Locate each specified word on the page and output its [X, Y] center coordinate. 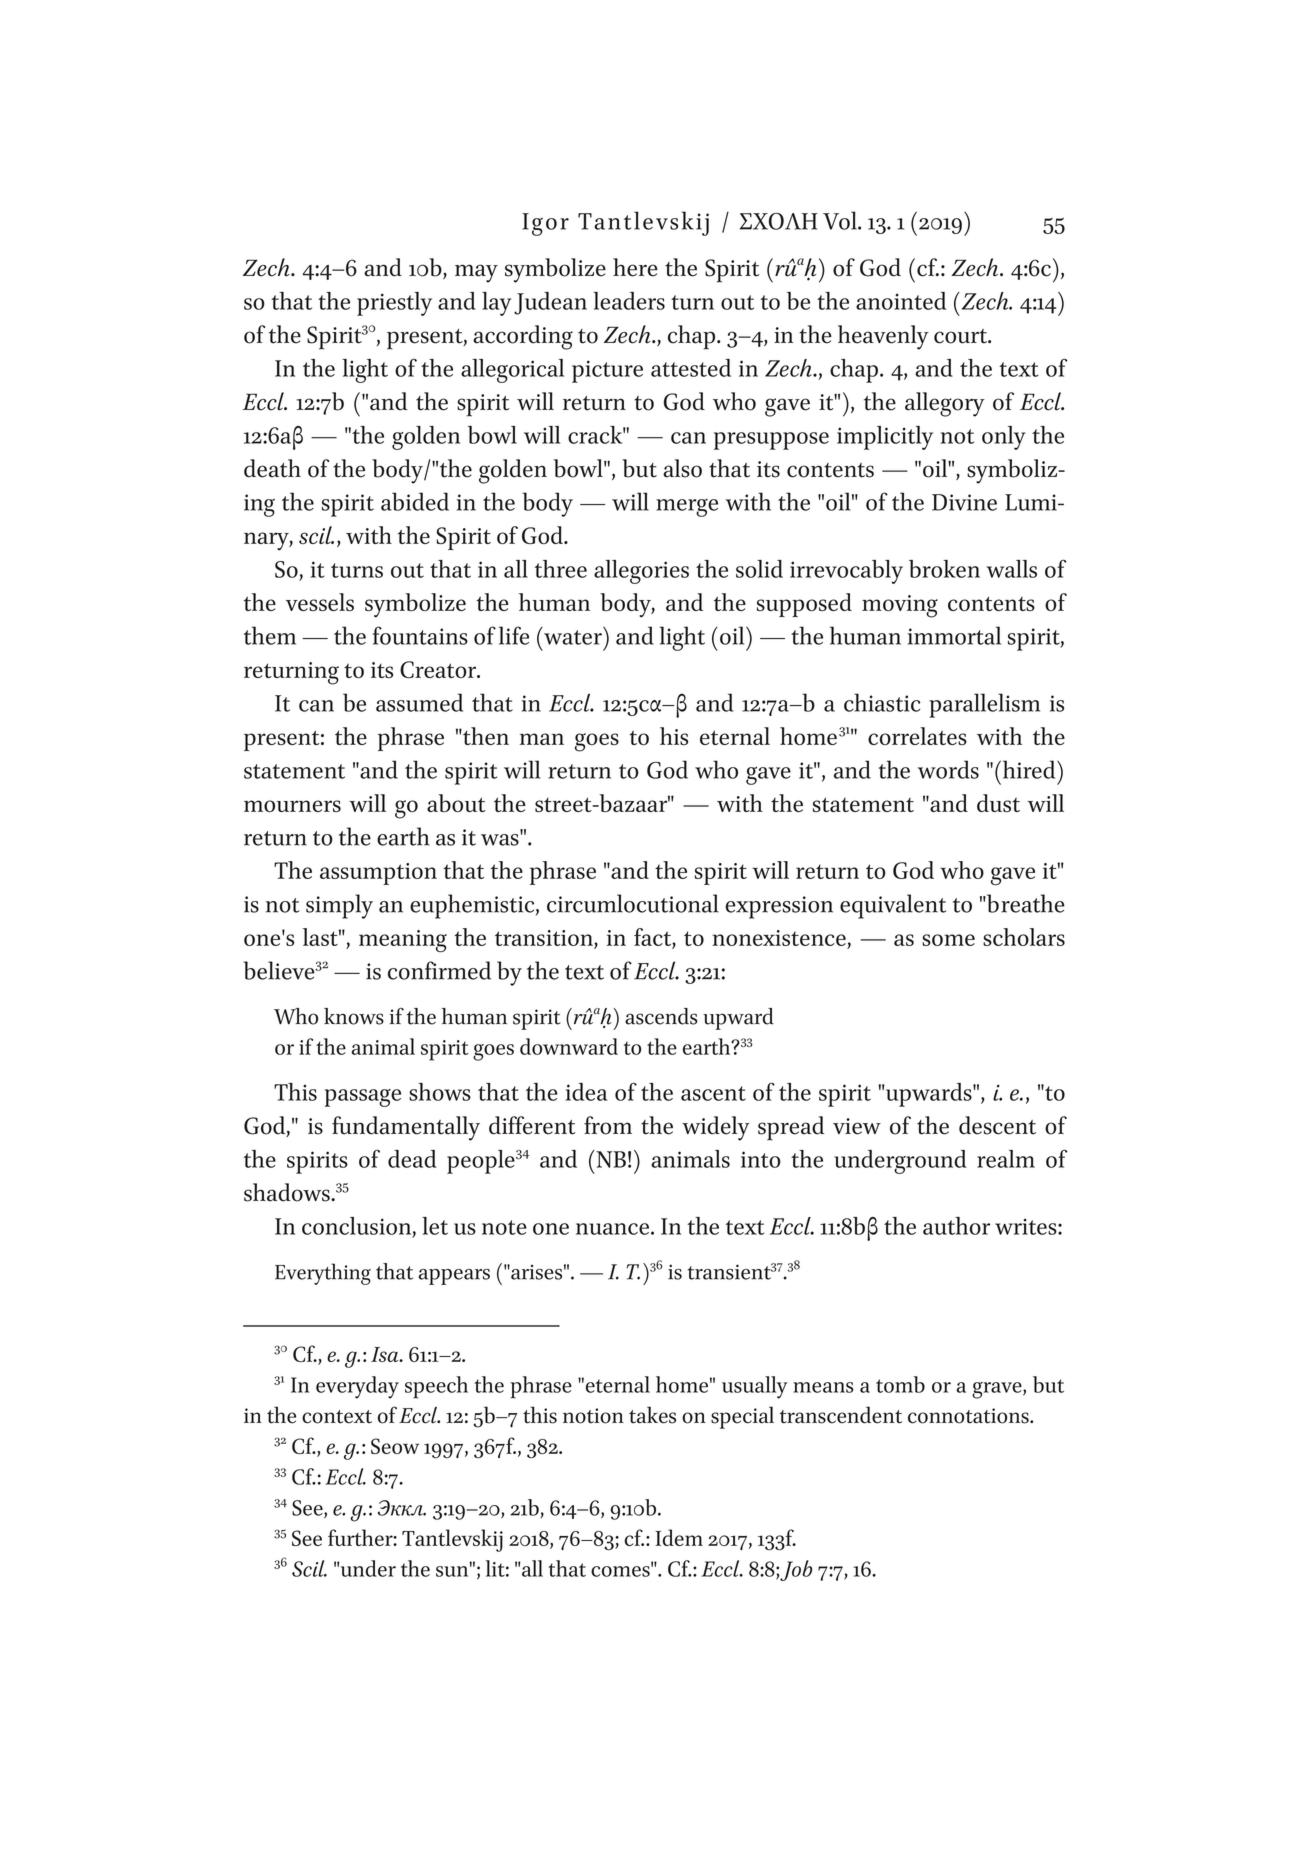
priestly [394, 304]
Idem [679, 1537]
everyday [357, 1387]
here [635, 267]
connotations [969, 1416]
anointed [901, 301]
